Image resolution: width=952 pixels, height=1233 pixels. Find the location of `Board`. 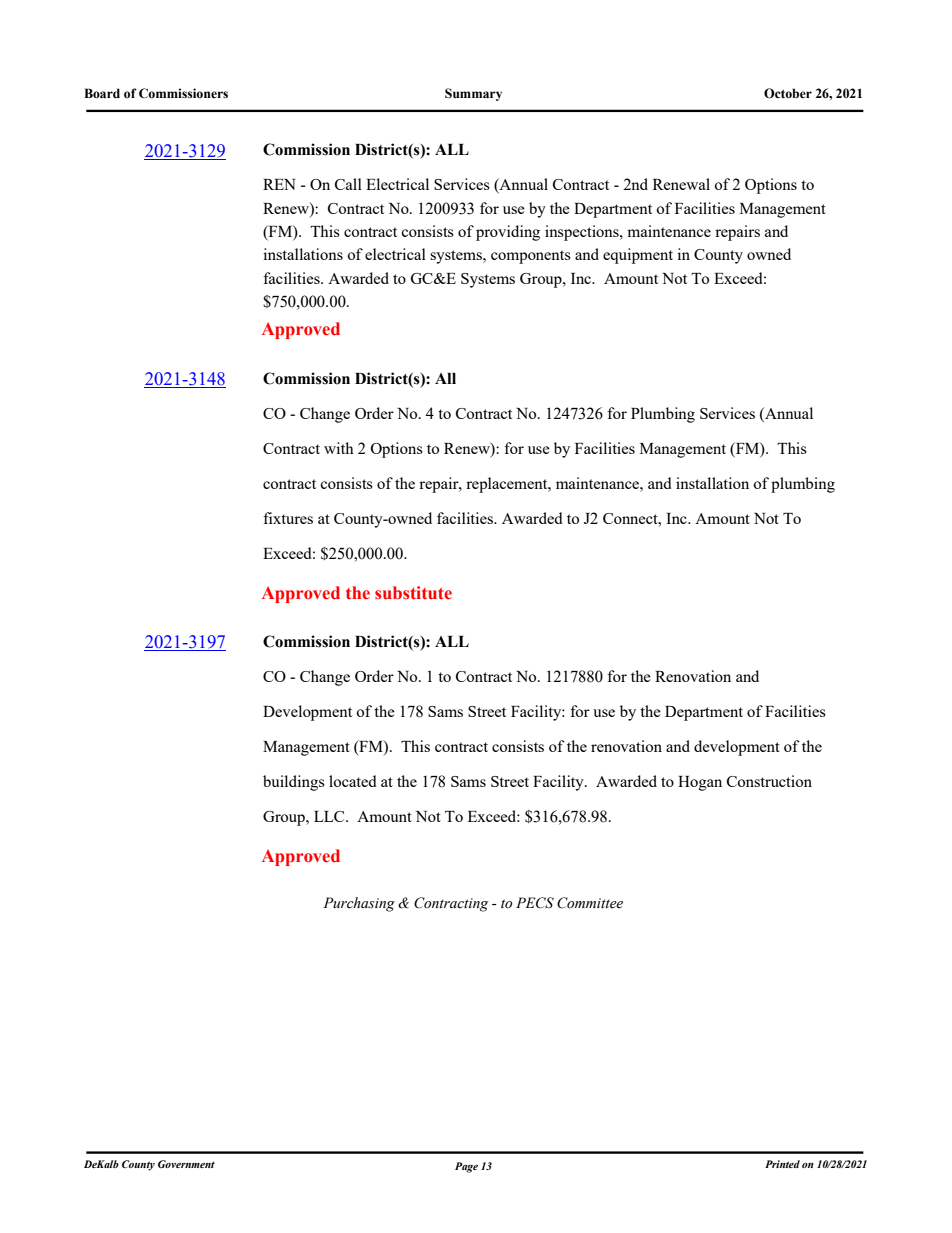

Board is located at coordinates (102, 93).
